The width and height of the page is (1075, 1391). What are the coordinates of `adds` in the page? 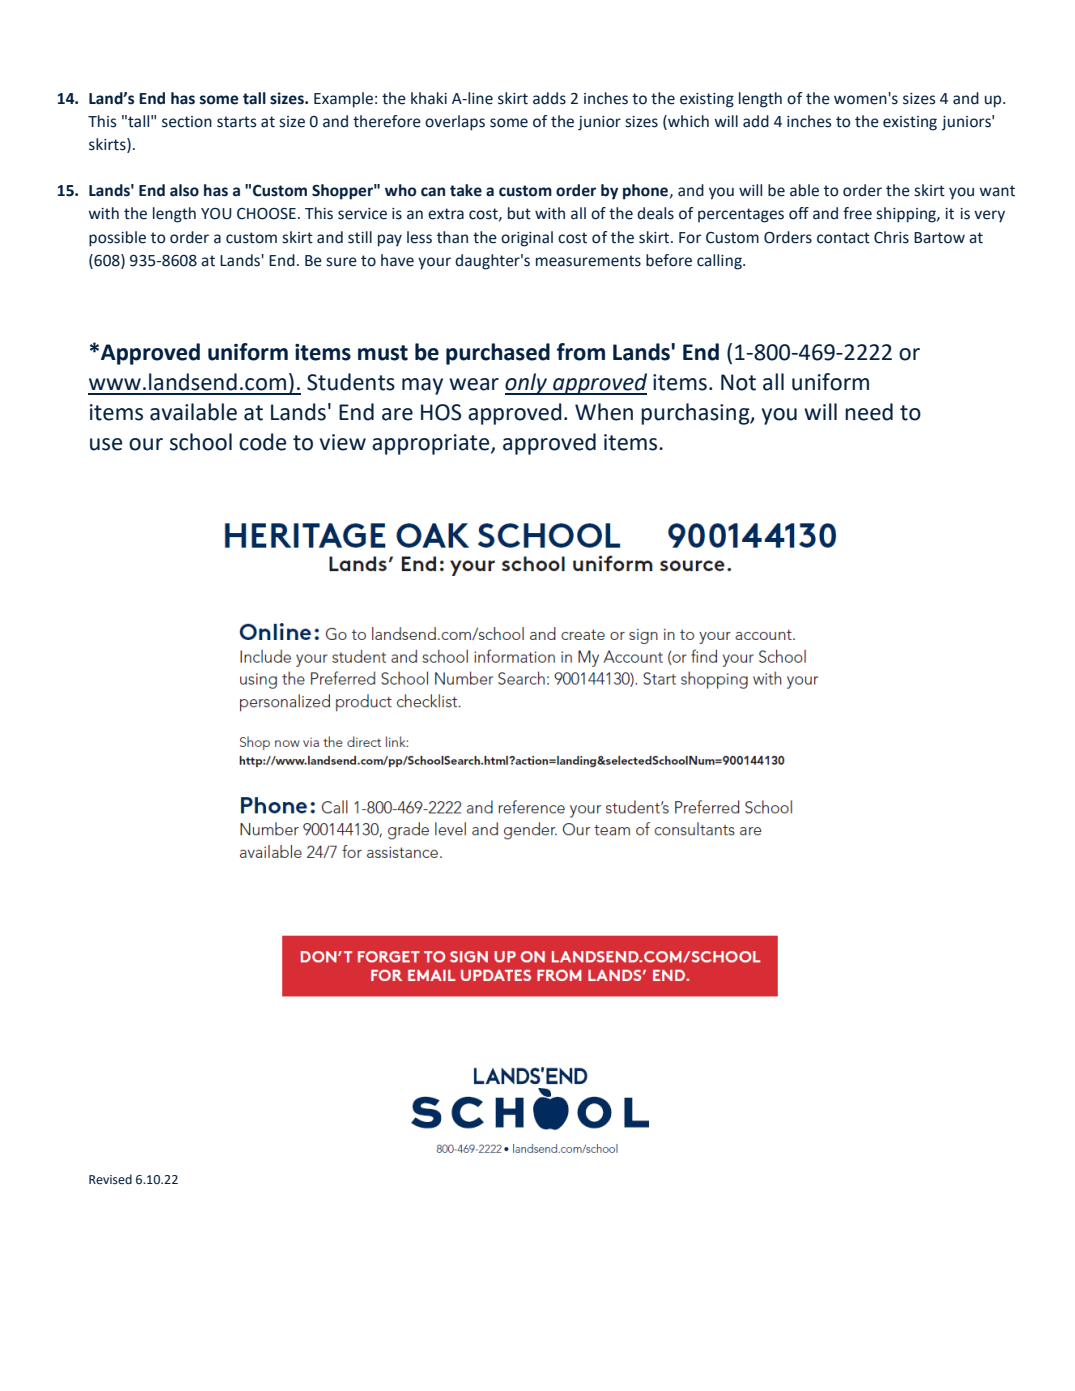 It's located at (549, 98).
